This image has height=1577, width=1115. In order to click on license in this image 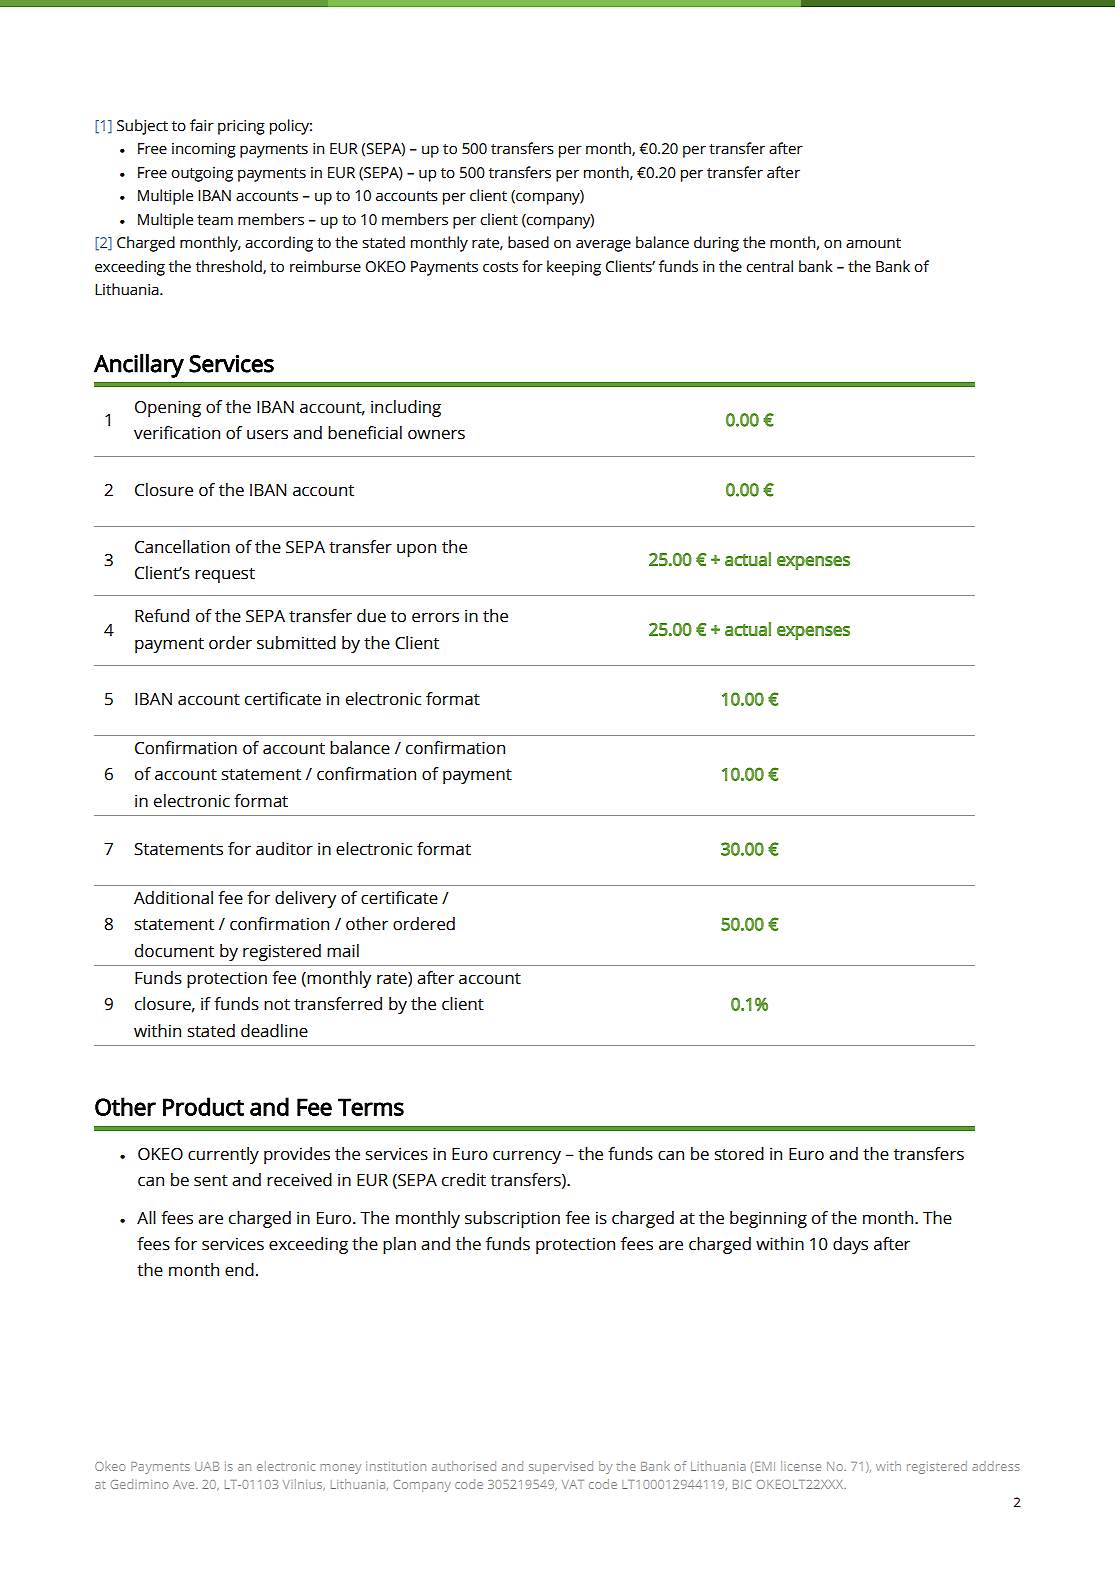, I will do `click(801, 1466)`.
